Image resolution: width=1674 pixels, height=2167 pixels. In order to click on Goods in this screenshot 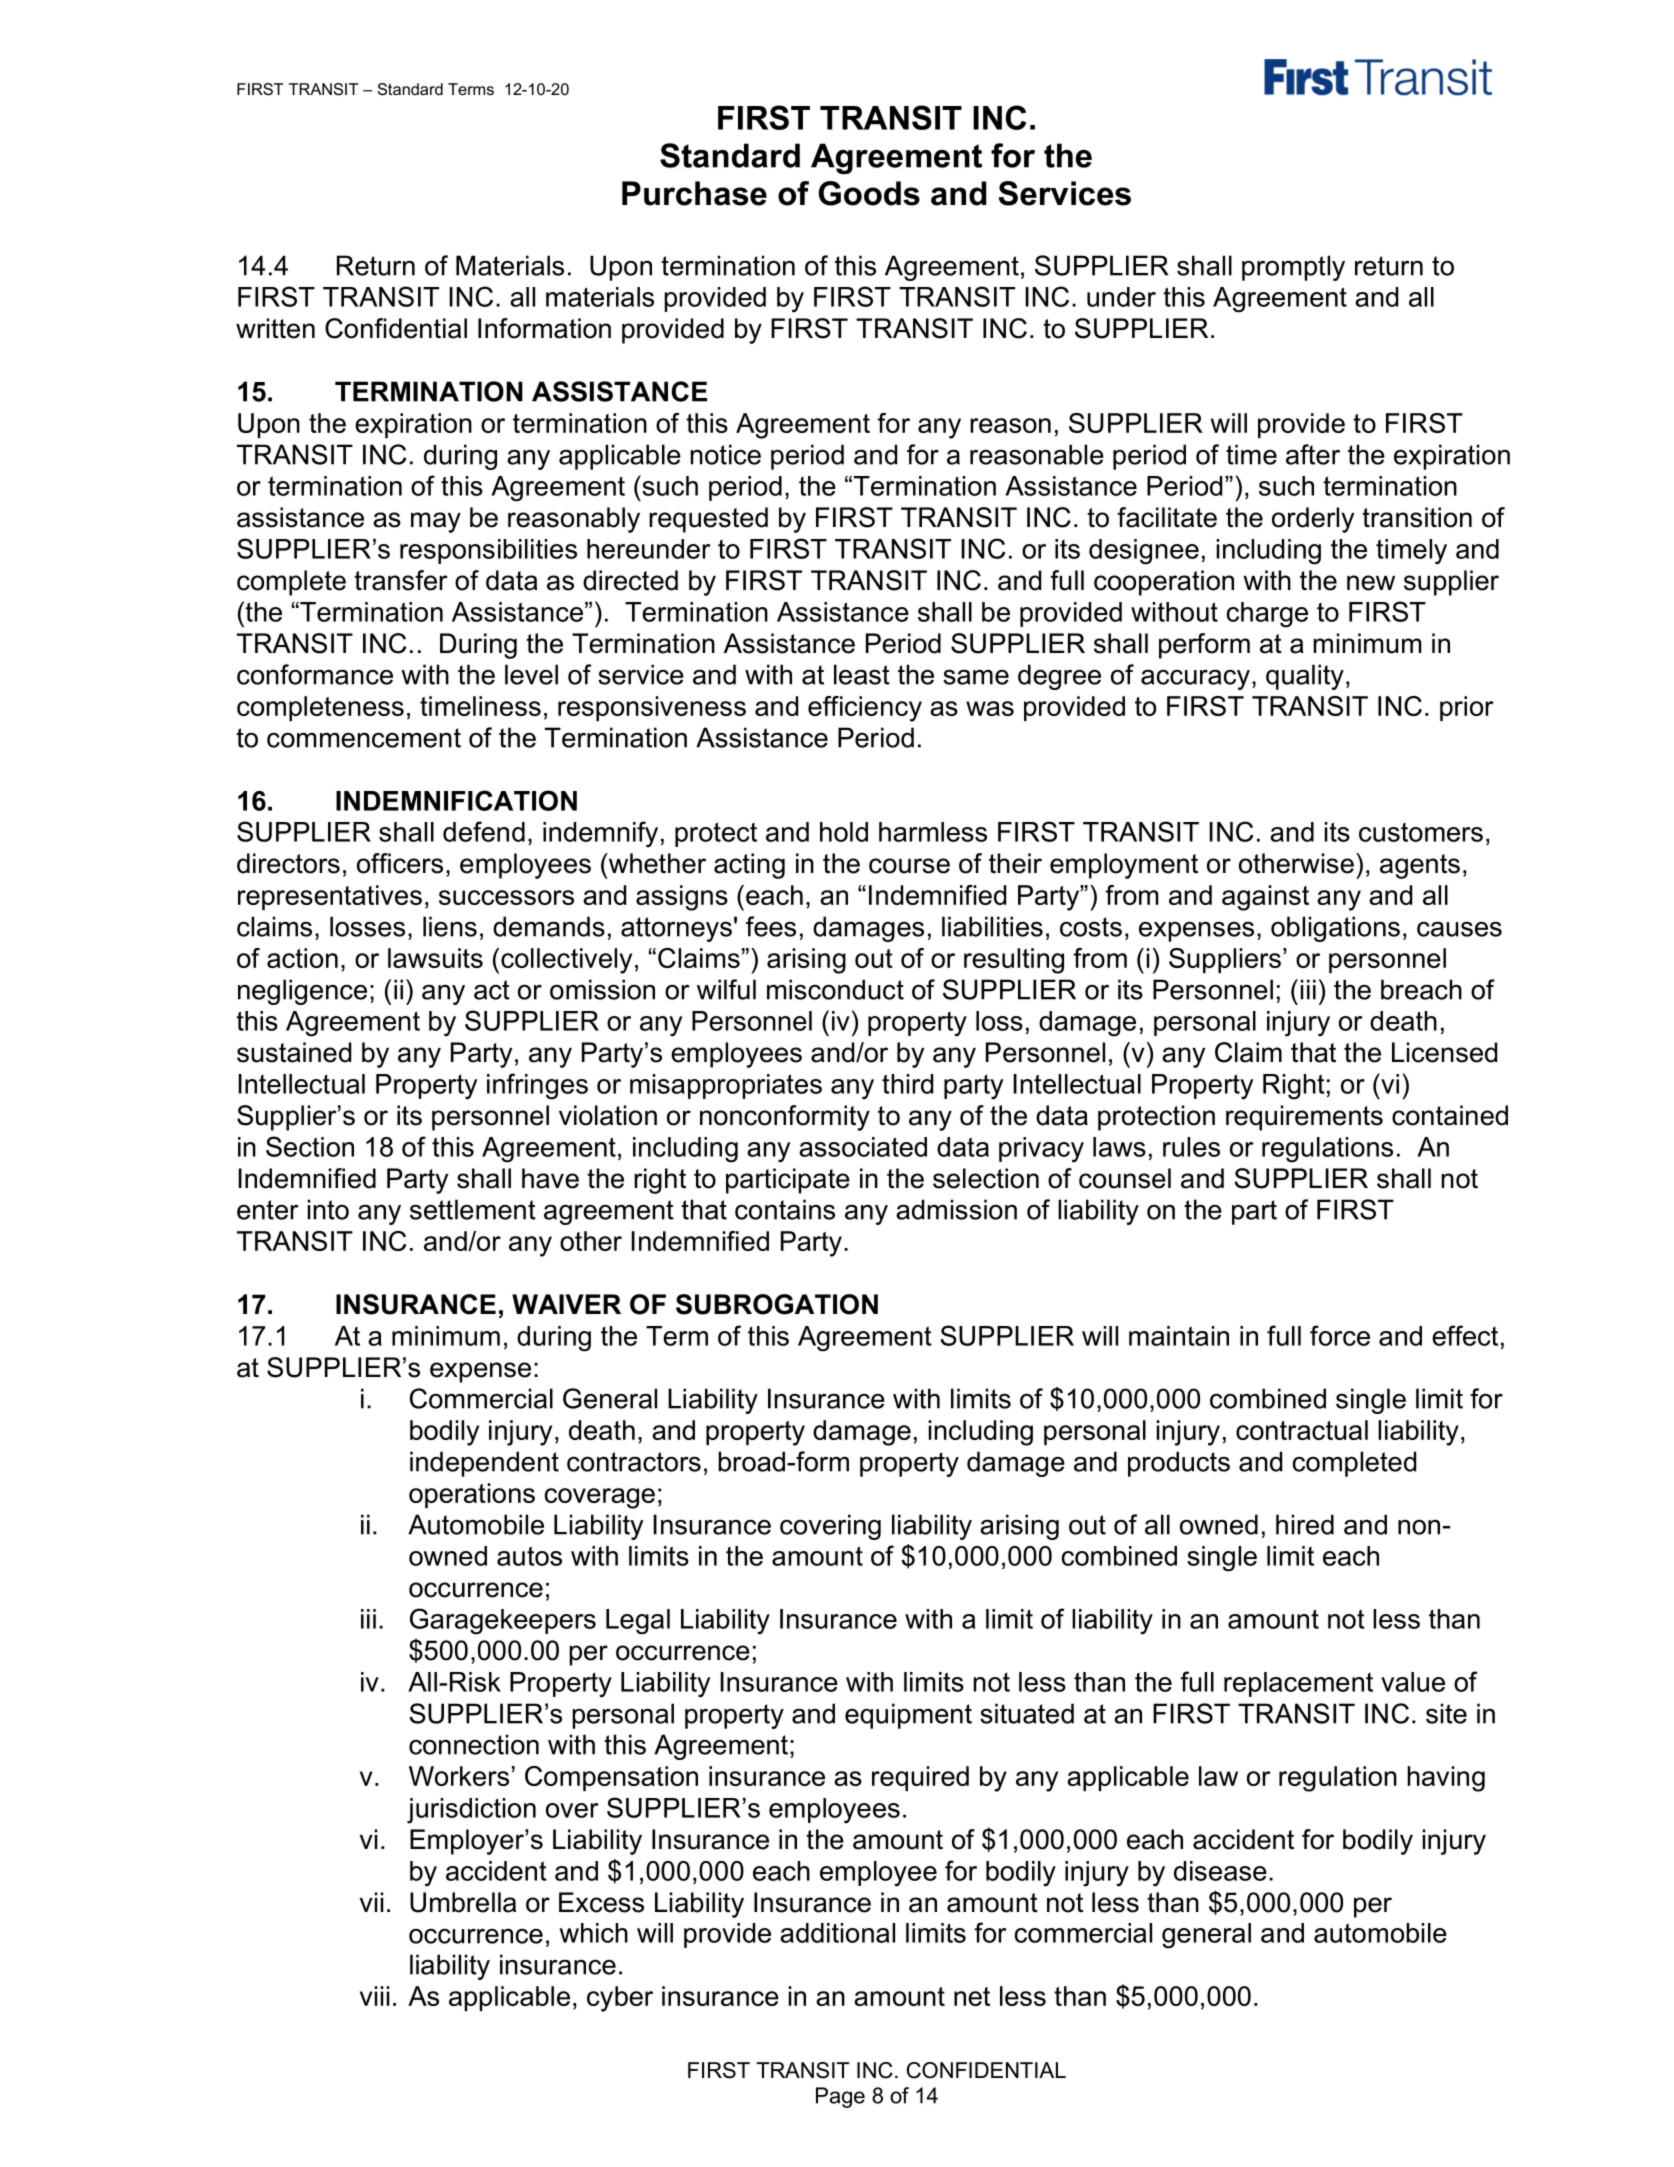, I will do `click(869, 193)`.
